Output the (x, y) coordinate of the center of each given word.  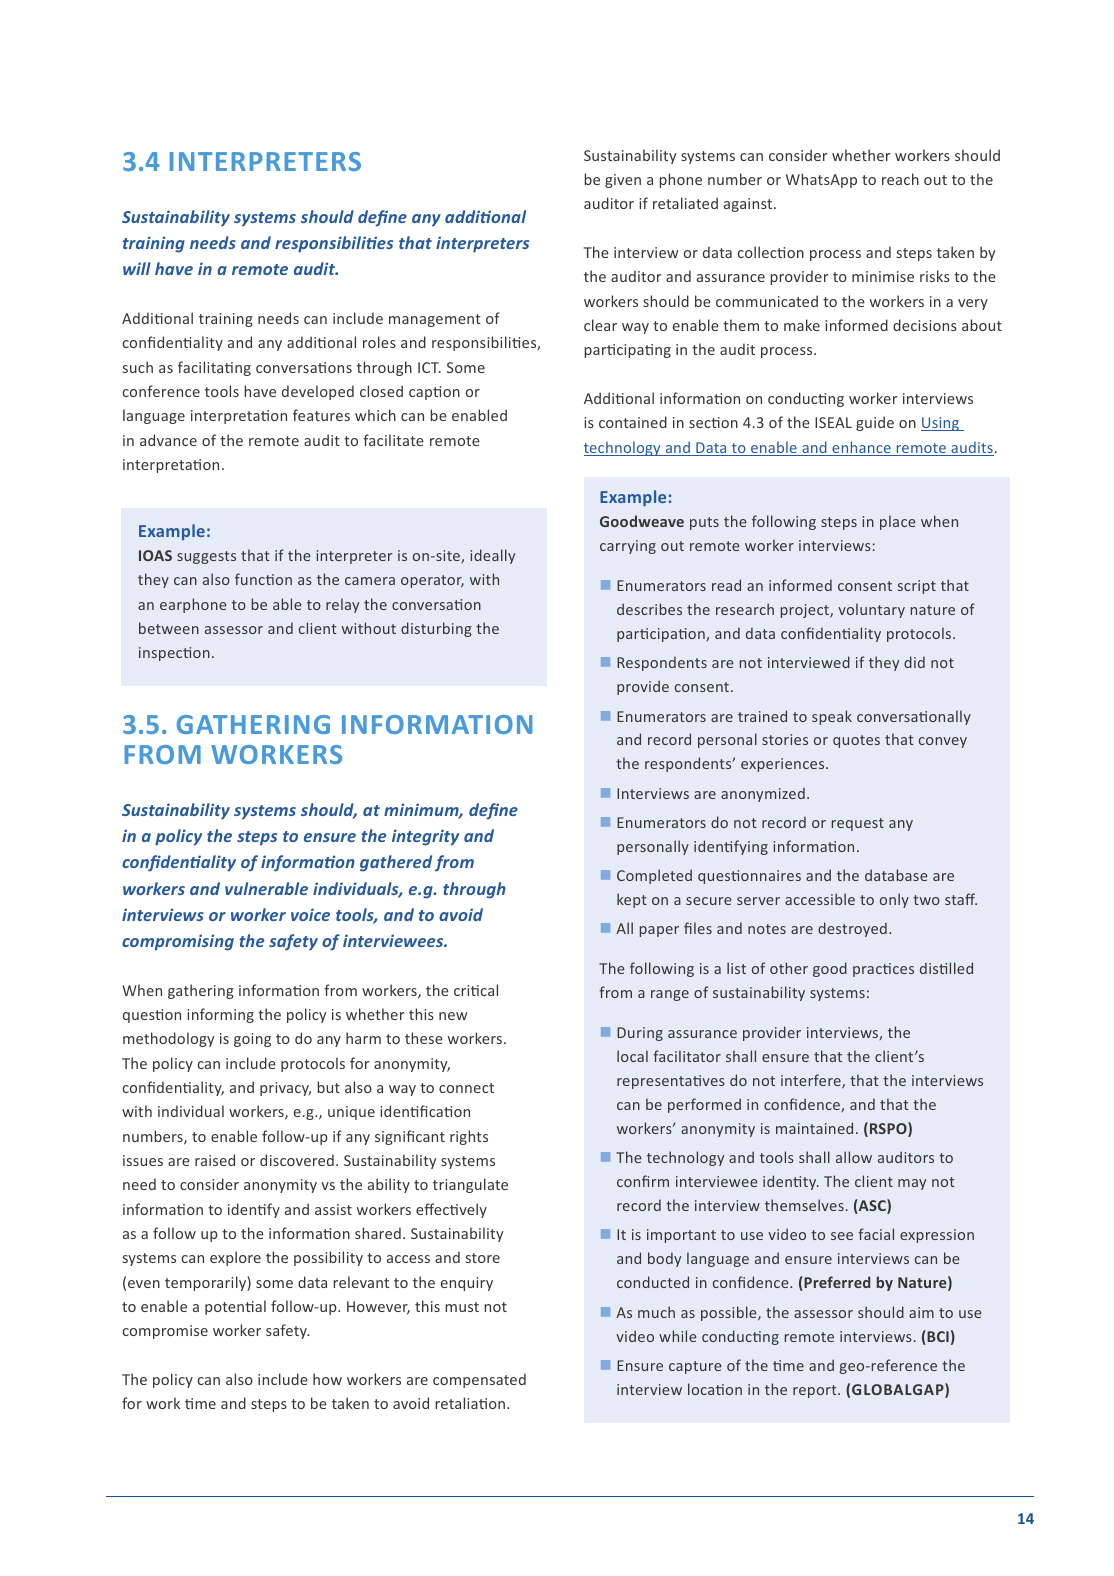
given (623, 181)
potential (235, 1307)
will (137, 268)
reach (900, 179)
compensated (479, 1380)
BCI (937, 1338)
